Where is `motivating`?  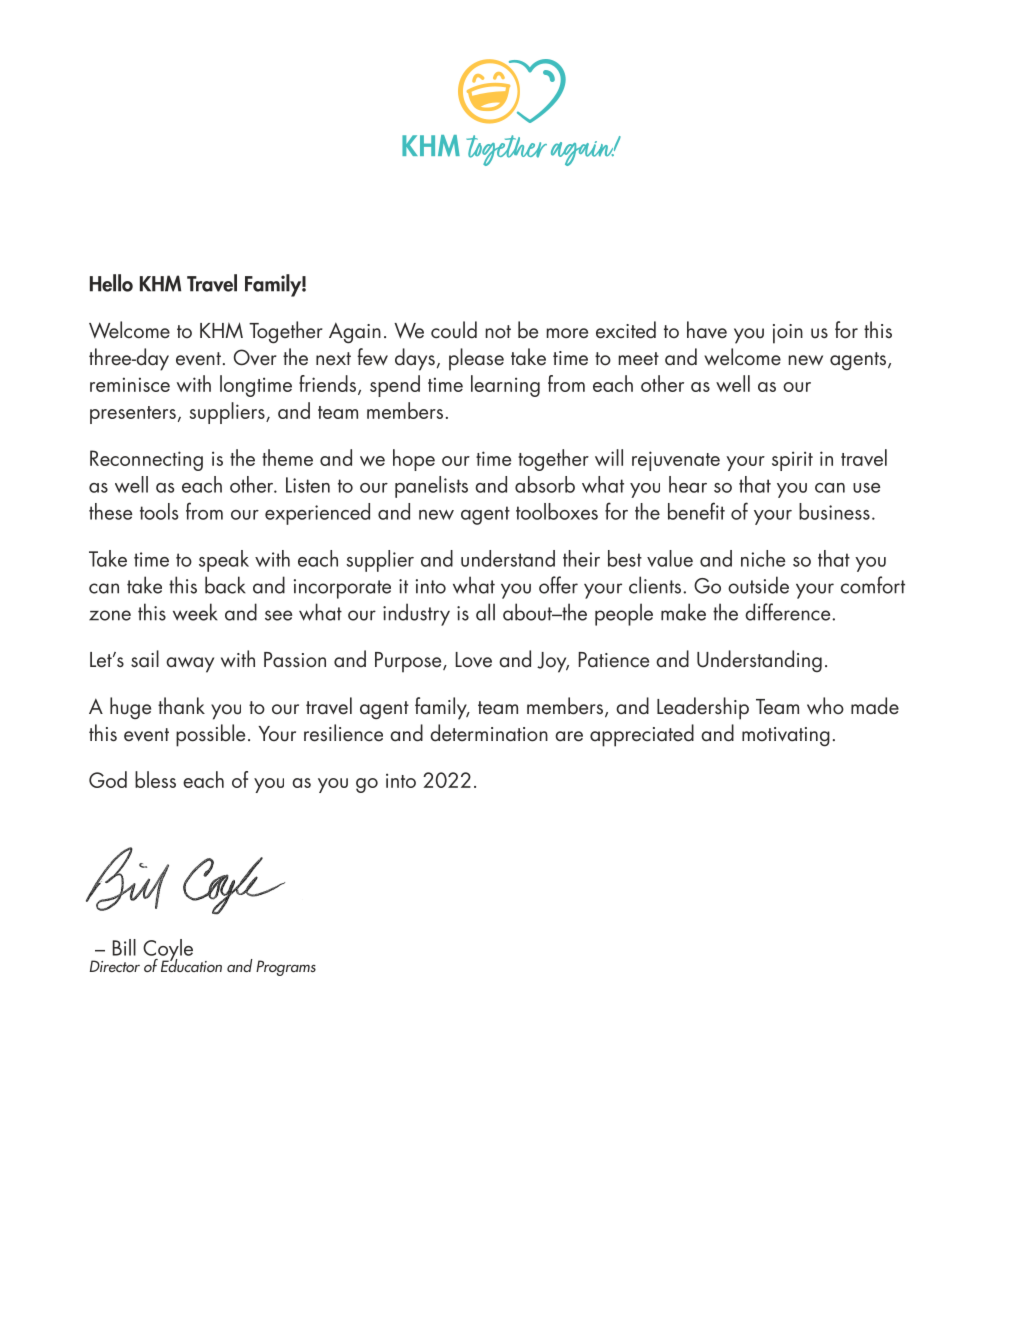
motivating is located at coordinates (786, 737).
